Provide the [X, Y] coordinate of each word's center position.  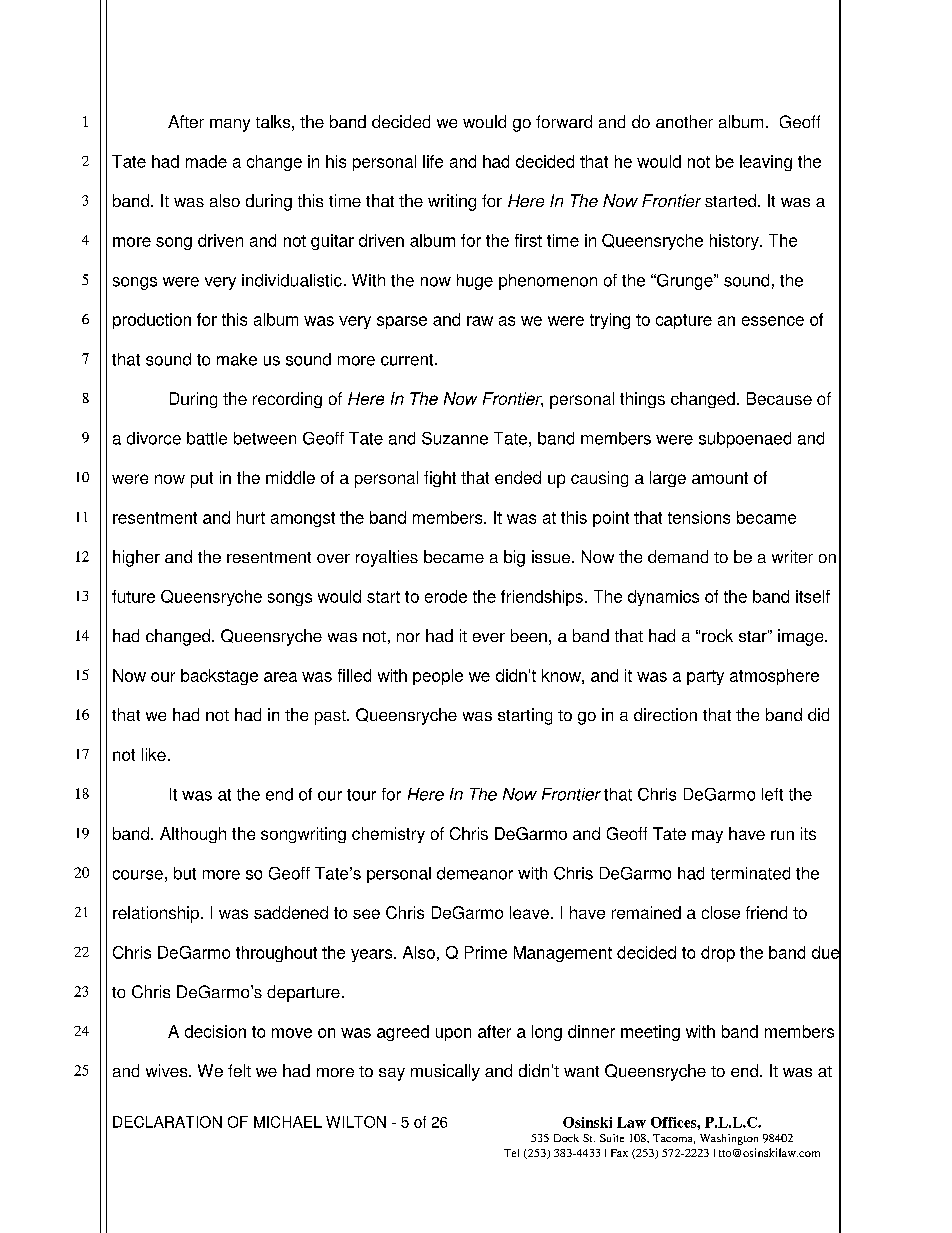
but [185, 873]
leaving [766, 163]
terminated [750, 873]
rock [717, 635]
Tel [511, 1153]
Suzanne [455, 438]
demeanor [475, 873]
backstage [219, 677]
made [206, 161]
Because [779, 398]
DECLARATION [167, 1122]
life [433, 161]
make [237, 359]
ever [489, 637]
